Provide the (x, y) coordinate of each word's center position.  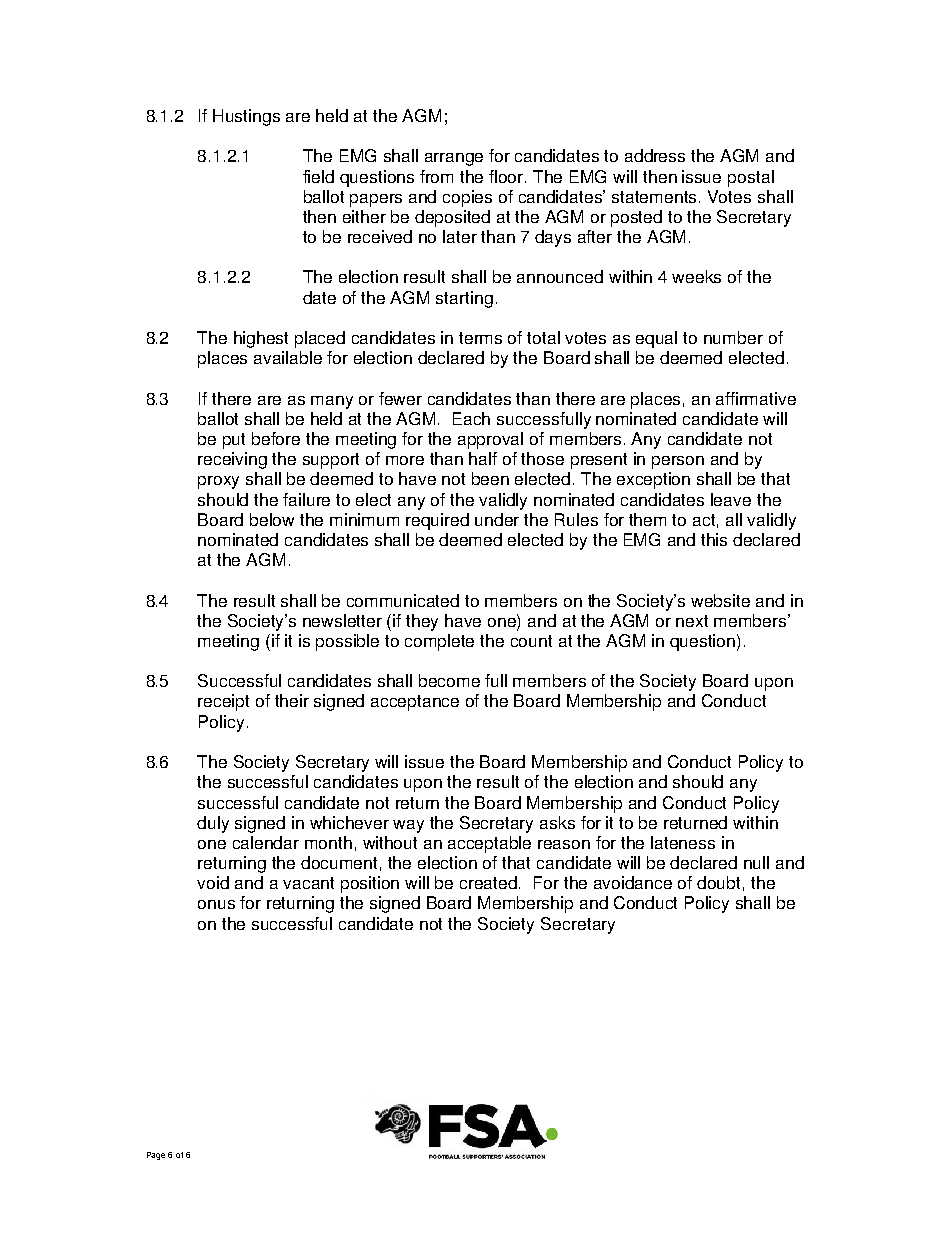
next (692, 621)
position (370, 884)
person (678, 462)
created (490, 882)
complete (439, 642)
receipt (223, 702)
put (234, 441)
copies (467, 198)
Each (471, 418)
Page (156, 1156)
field (318, 176)
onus (216, 904)
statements (654, 197)
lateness (683, 842)
